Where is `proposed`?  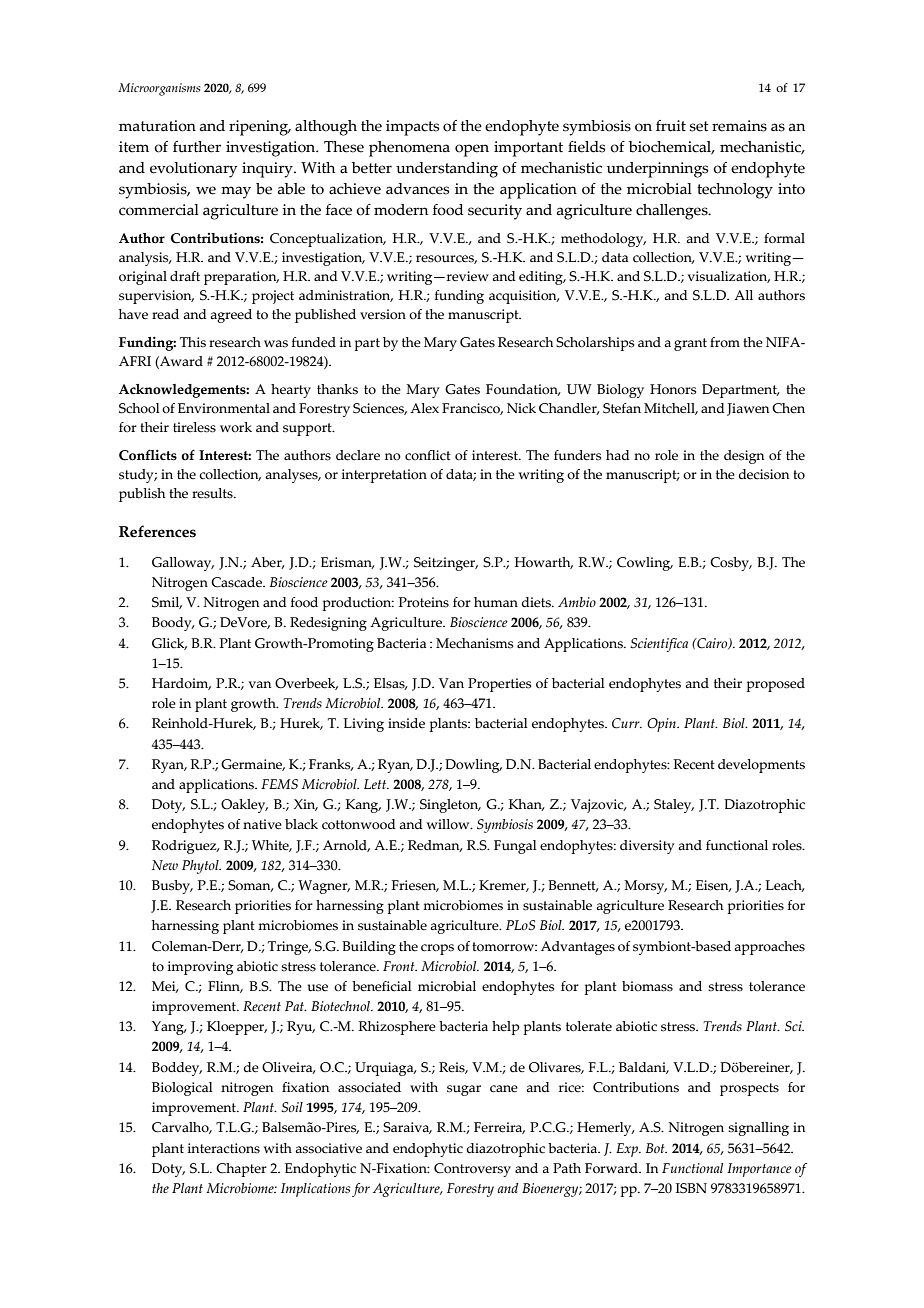 proposed is located at coordinates (776, 685).
